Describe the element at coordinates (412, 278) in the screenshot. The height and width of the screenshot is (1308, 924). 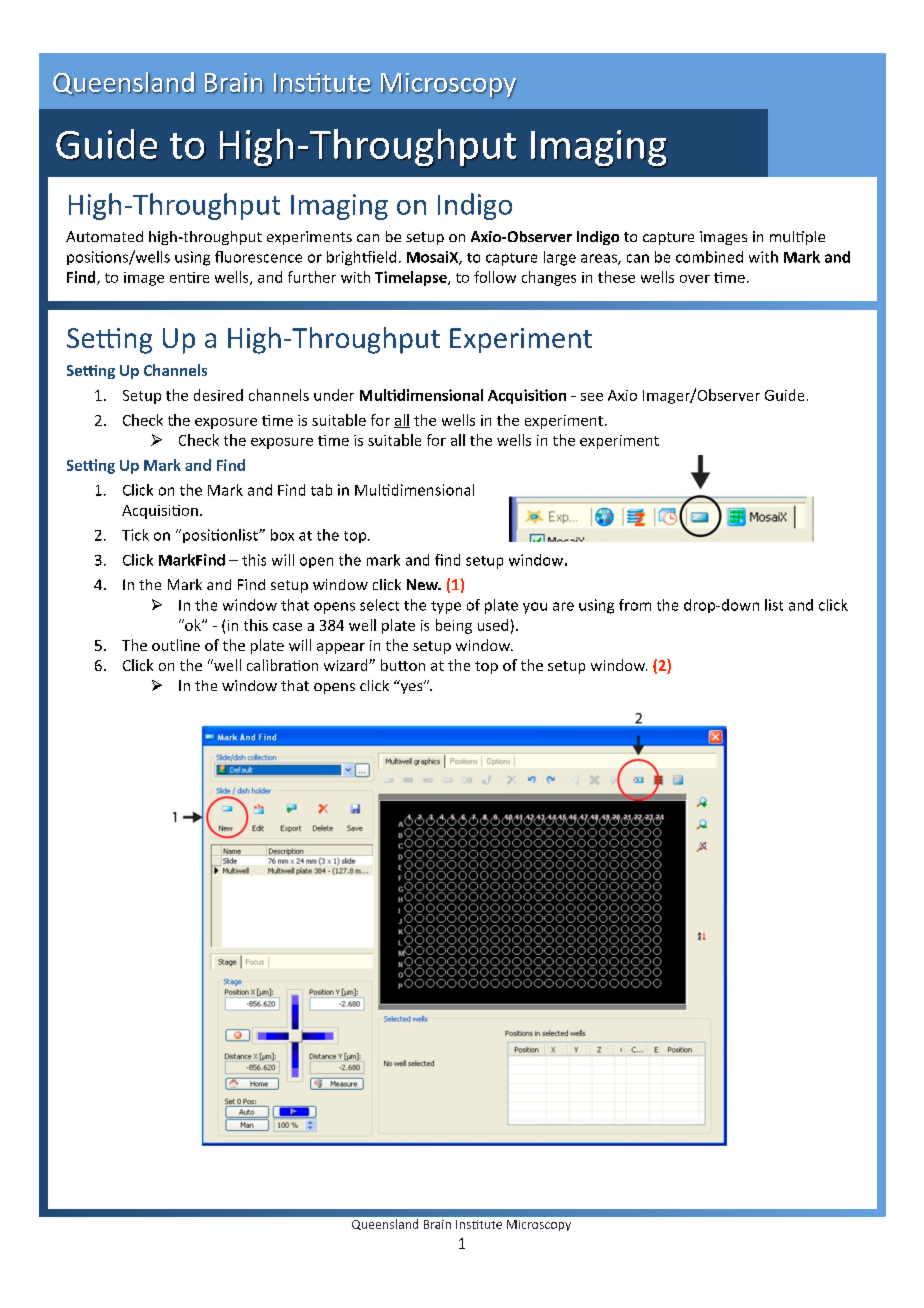
I see `Timelapse` at that location.
